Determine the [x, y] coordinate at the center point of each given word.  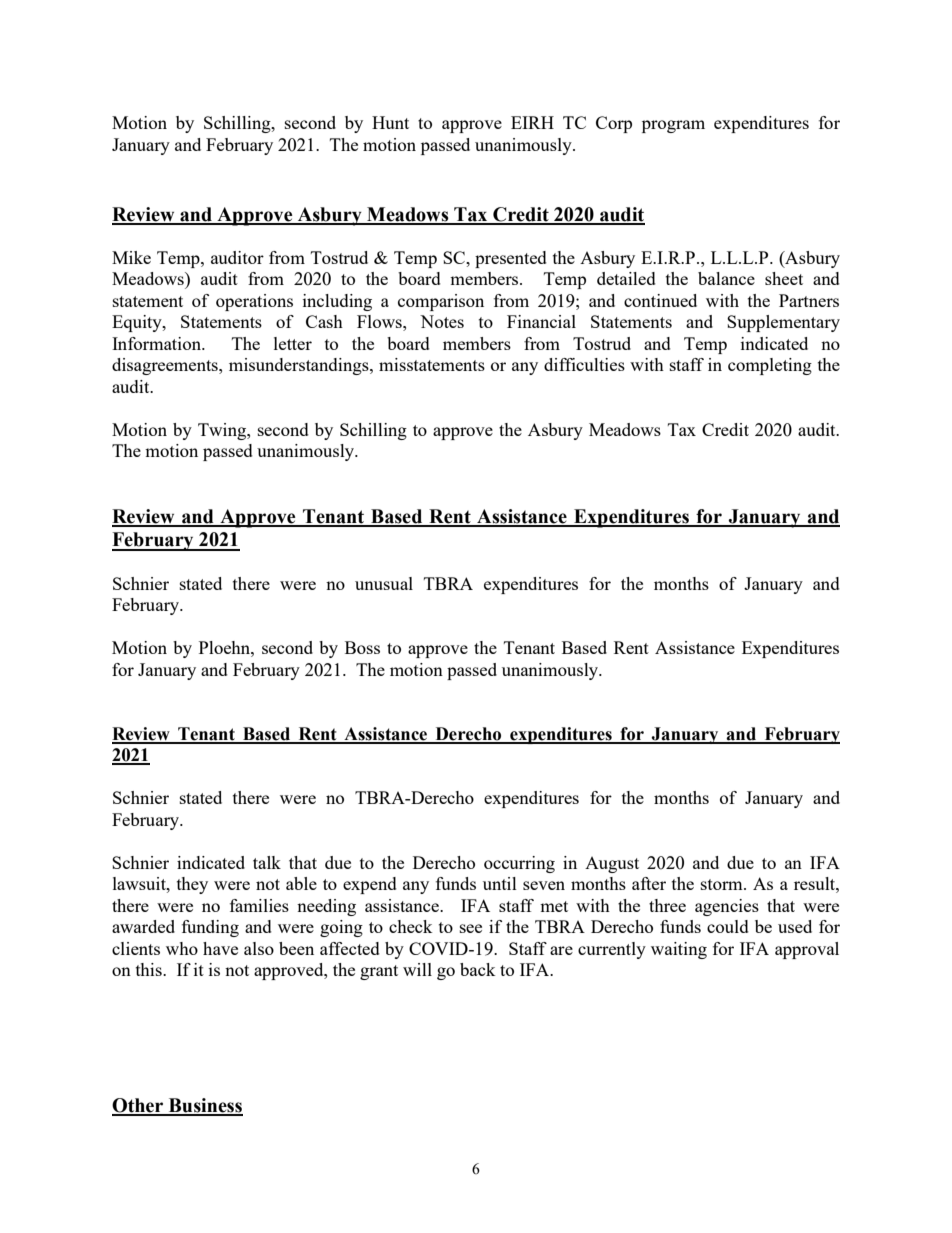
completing [770, 366]
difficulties [584, 364]
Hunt [390, 122]
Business [205, 1106]
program [673, 126]
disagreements [166, 366]
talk [267, 862]
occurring [519, 864]
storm [723, 884]
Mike [131, 257]
